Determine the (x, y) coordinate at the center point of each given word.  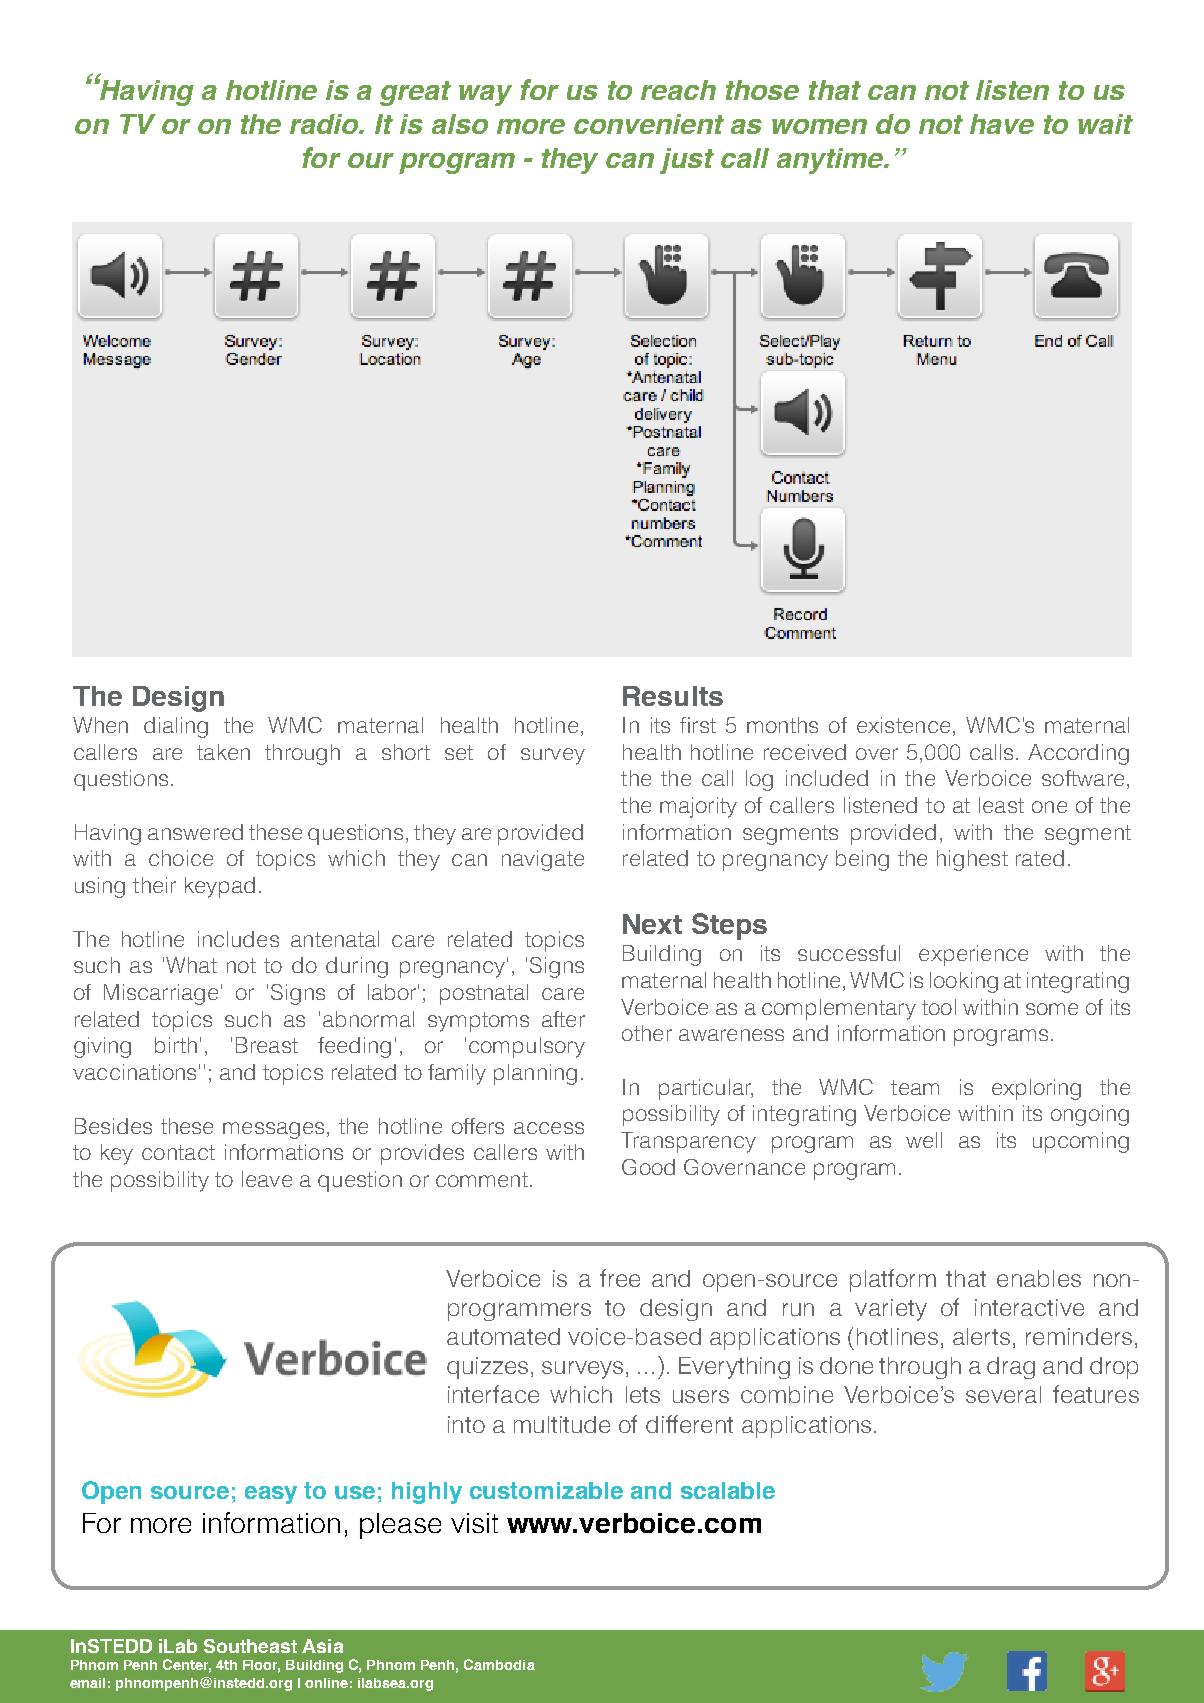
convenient (649, 124)
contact (178, 1152)
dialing (176, 727)
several (1003, 1394)
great (415, 93)
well (924, 1140)
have (1002, 124)
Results (673, 696)
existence (903, 725)
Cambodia (499, 1664)
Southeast (250, 1646)
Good (648, 1167)
